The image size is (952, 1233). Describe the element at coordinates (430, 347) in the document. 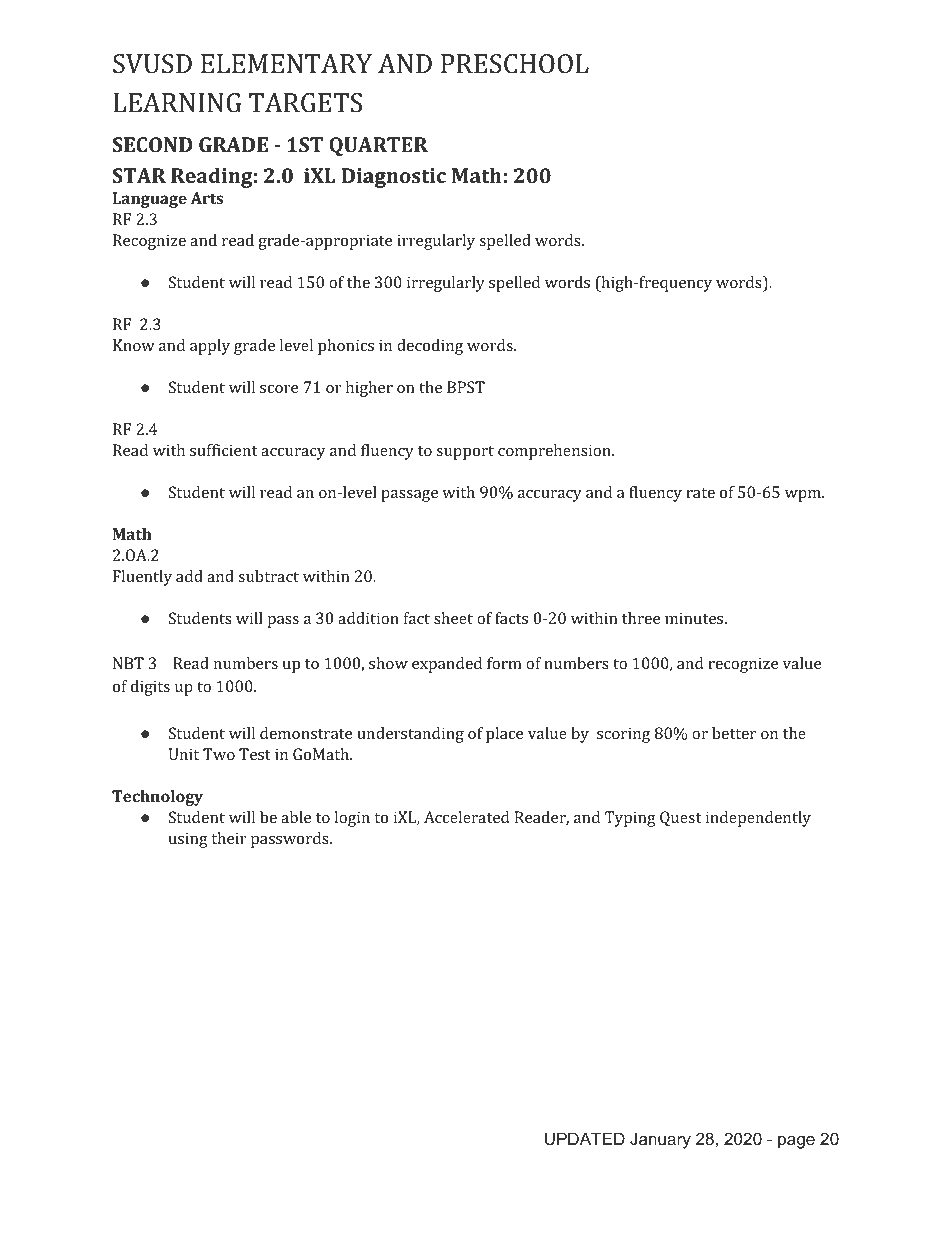

I see `decoding` at that location.
